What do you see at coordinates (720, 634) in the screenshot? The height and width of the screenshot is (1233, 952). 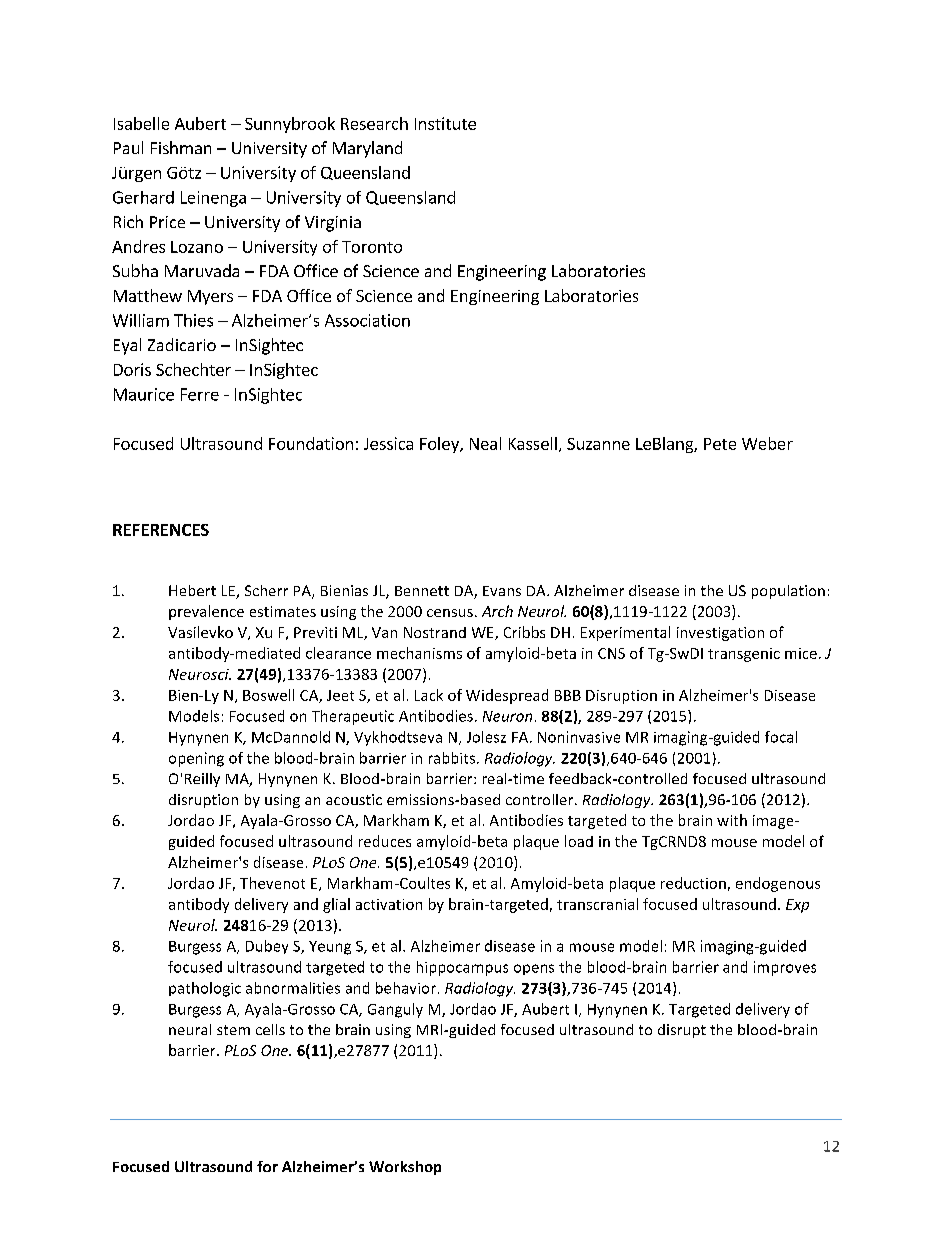 I see `investigation` at bounding box center [720, 634].
